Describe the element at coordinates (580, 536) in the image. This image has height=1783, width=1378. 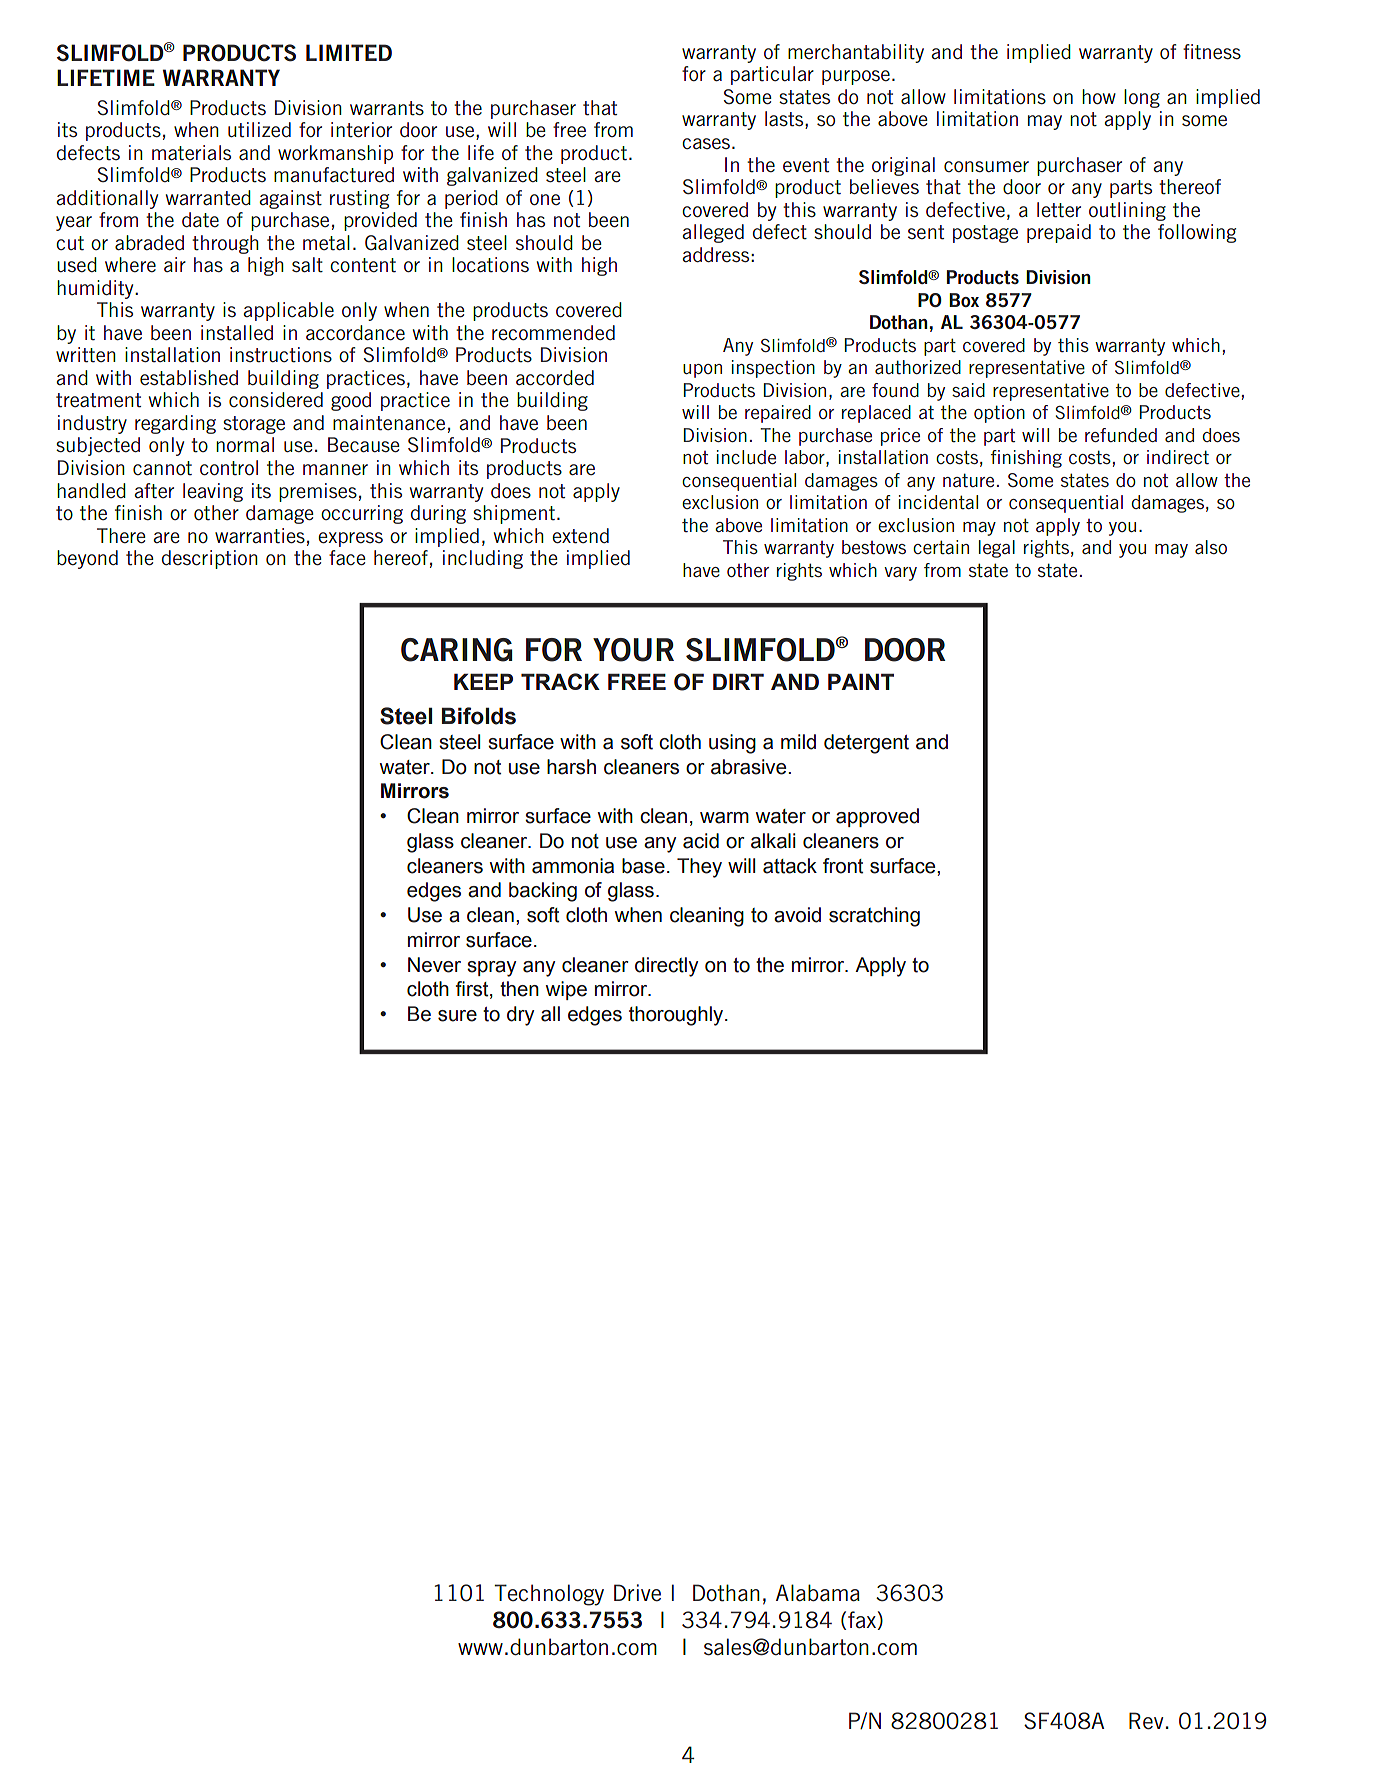
I see `extend` at that location.
